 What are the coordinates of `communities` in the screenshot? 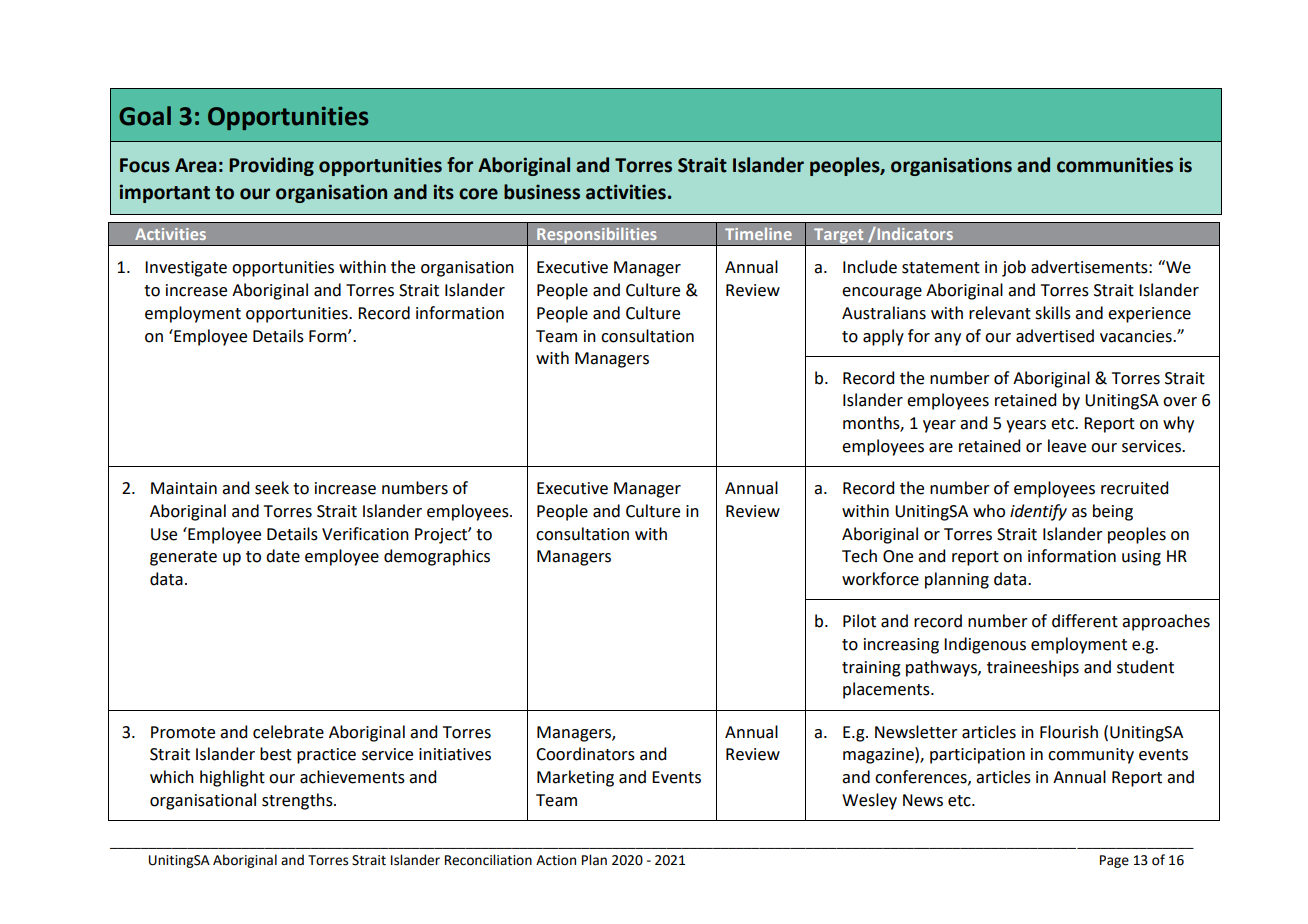 It's located at (1115, 165).
